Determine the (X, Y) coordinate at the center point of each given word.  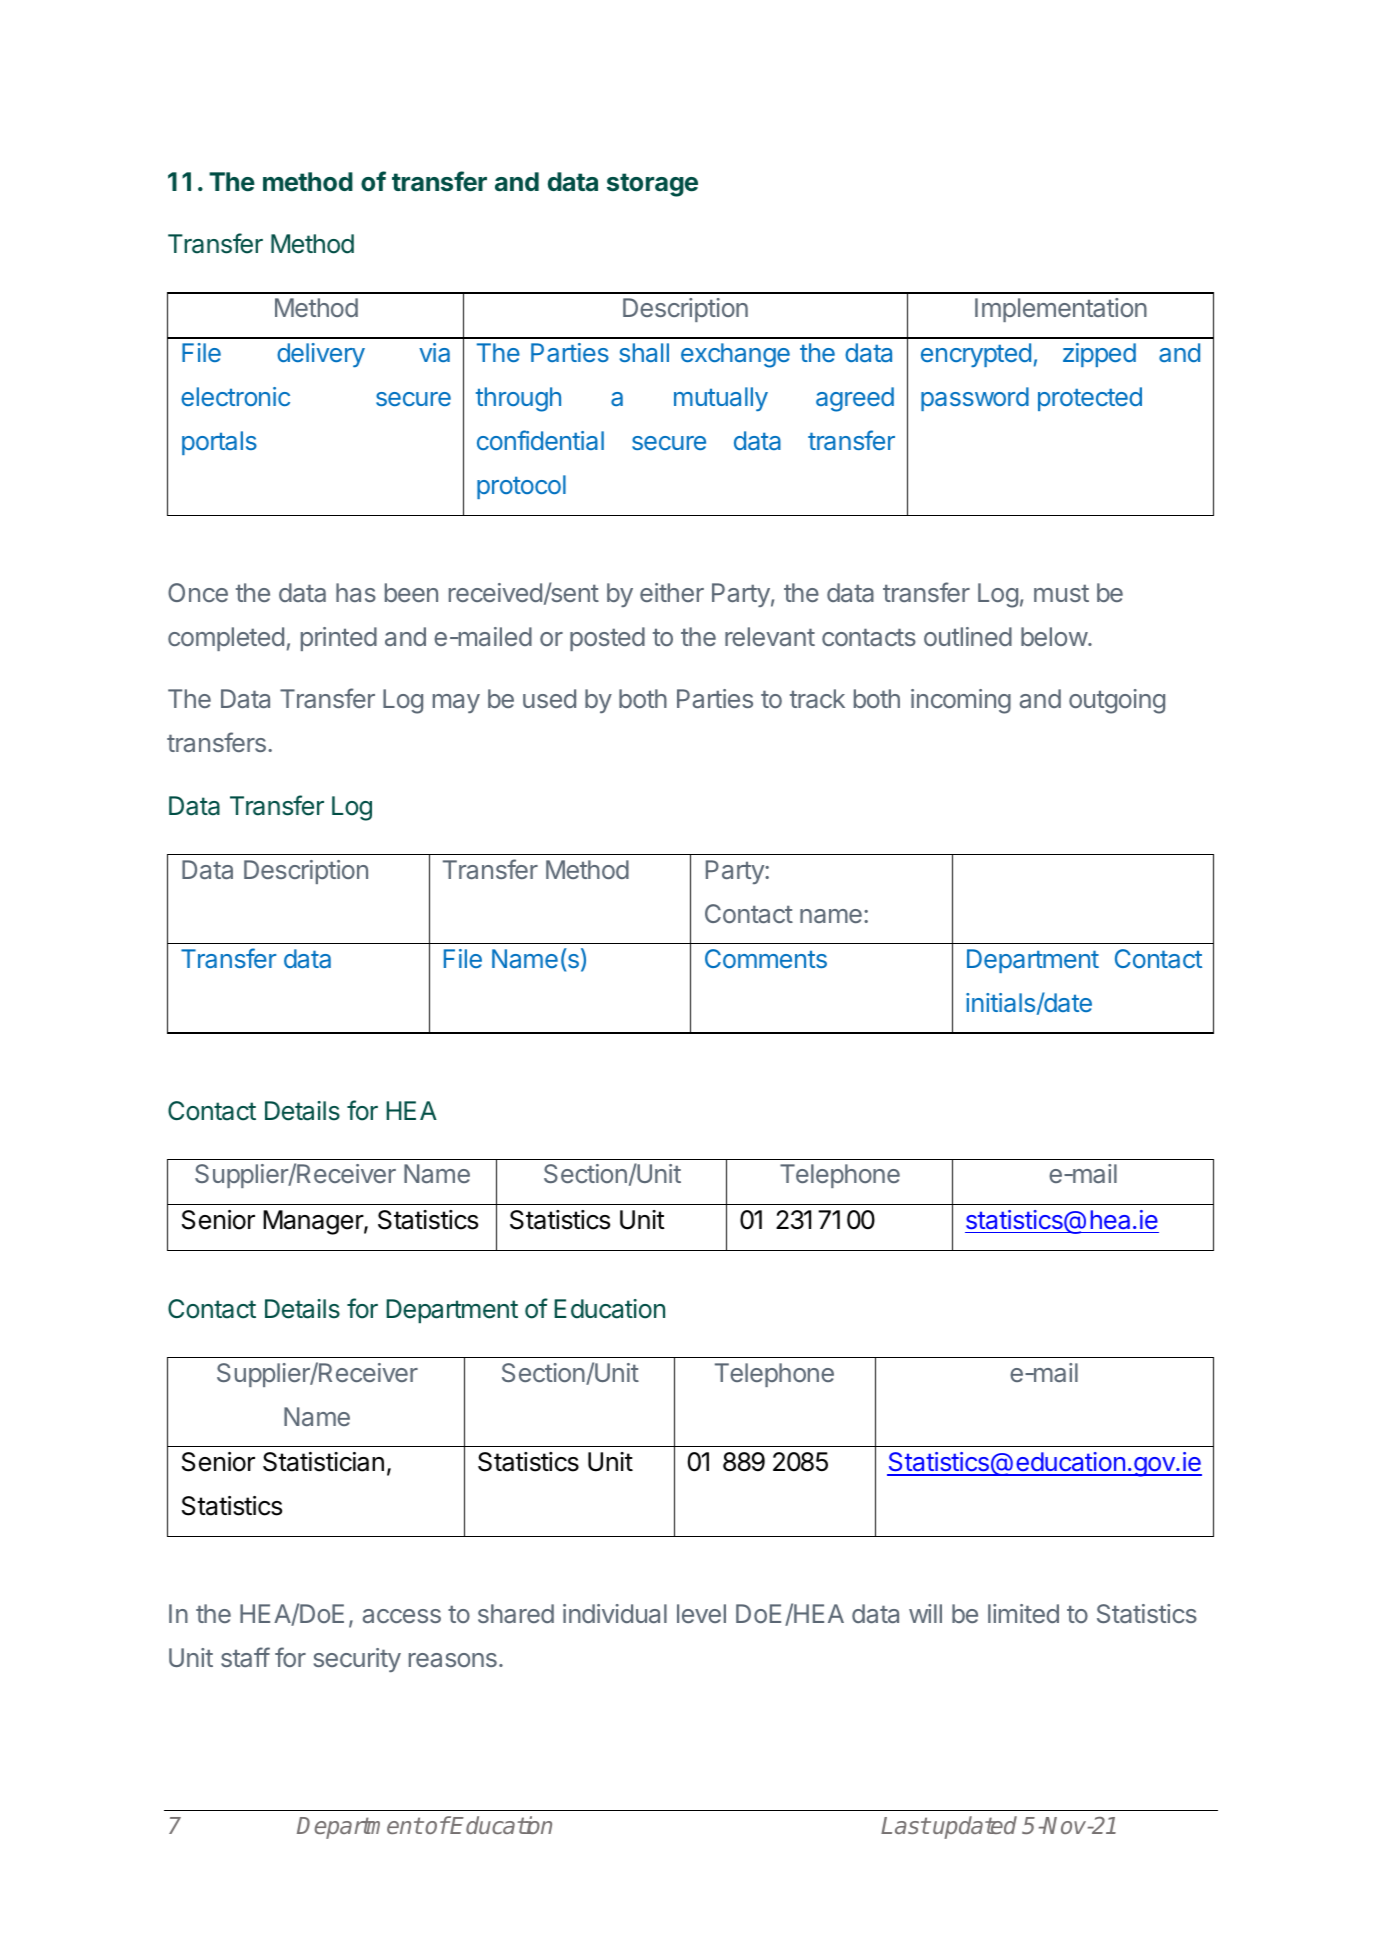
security (357, 1660)
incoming (961, 701)
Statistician (323, 1462)
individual (615, 1613)
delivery (321, 355)
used (549, 698)
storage (652, 185)
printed (339, 639)
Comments (766, 958)
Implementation (1061, 310)
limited (1023, 1613)
